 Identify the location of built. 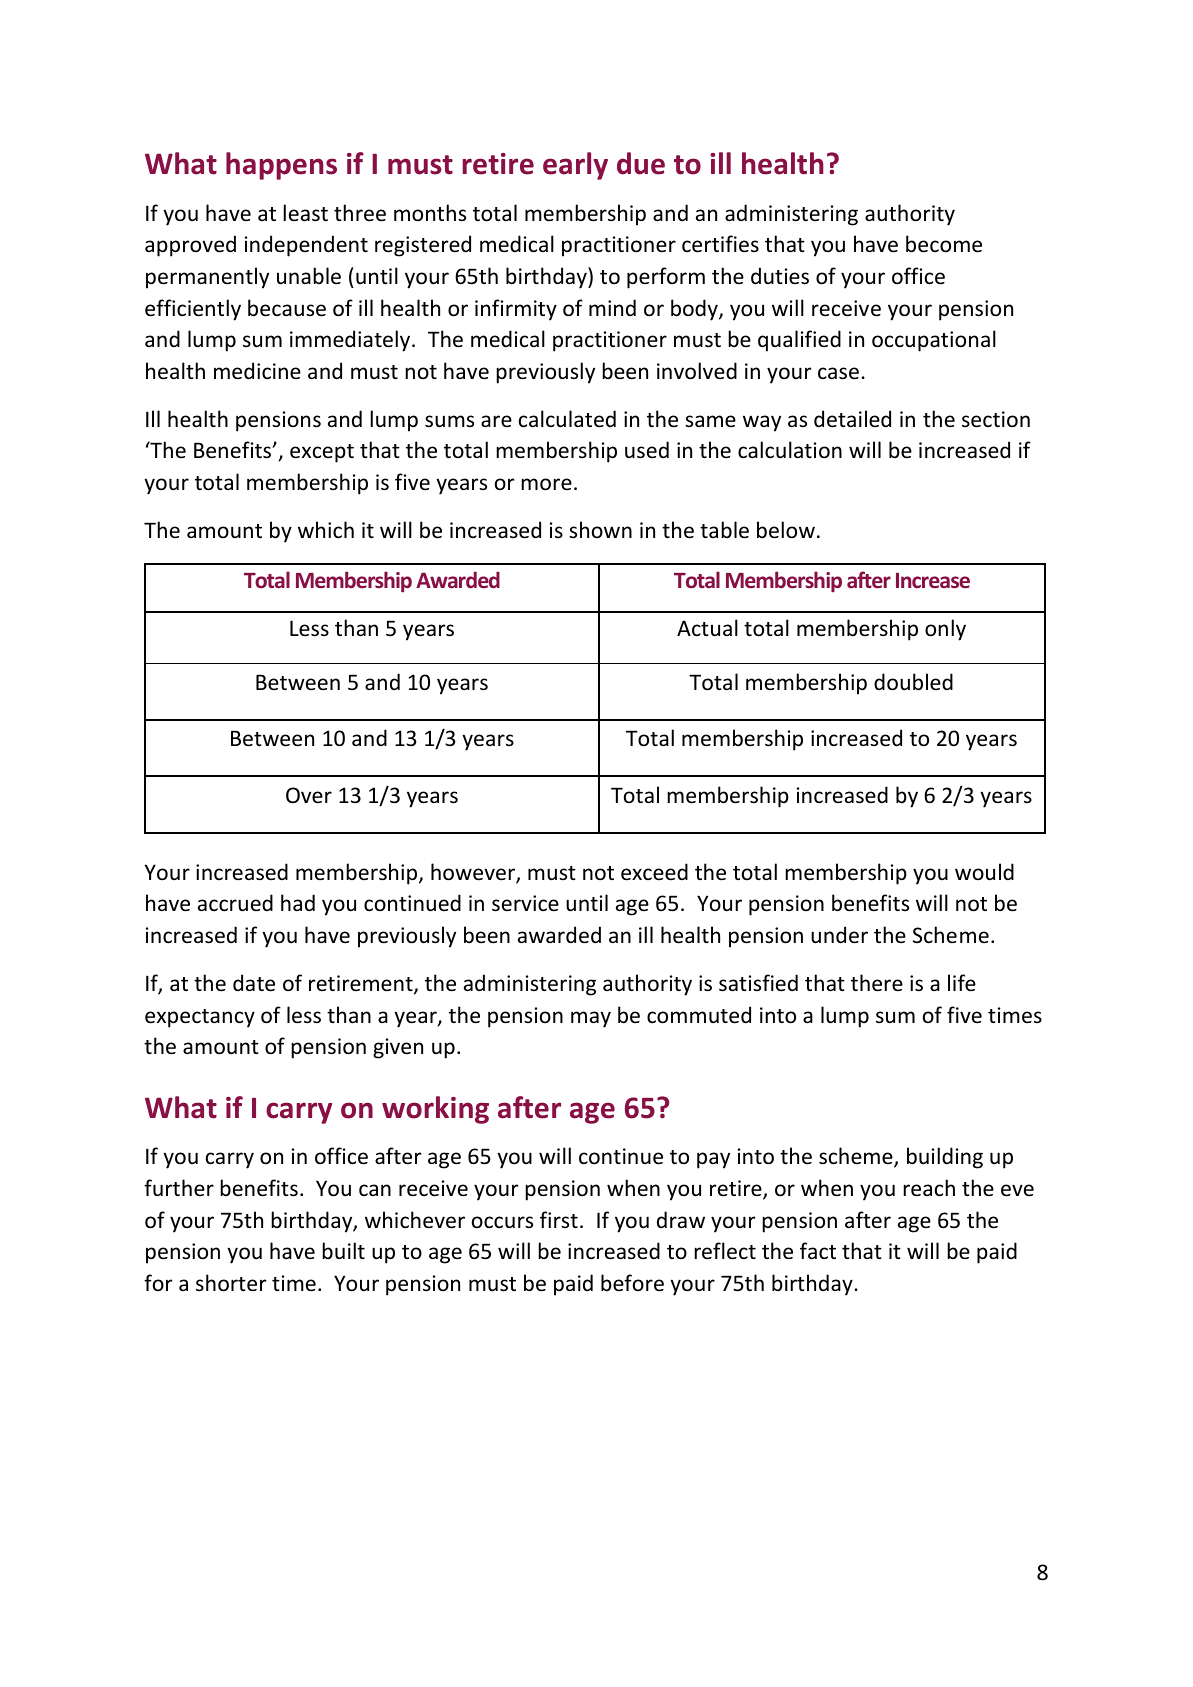
(343, 1250).
